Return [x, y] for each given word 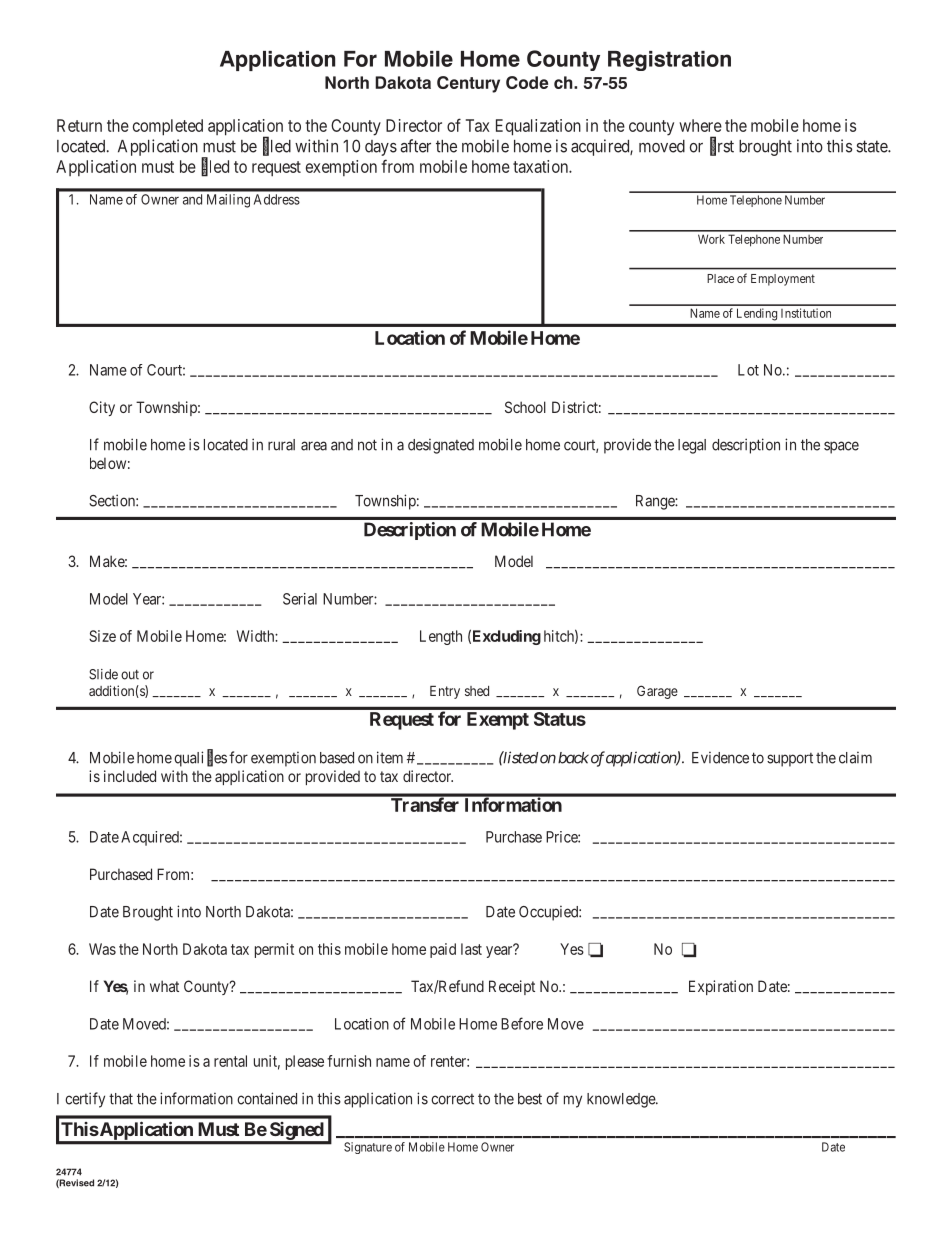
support [790, 760]
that [121, 1099]
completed [168, 127]
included [130, 776]
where [700, 125]
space [841, 447]
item [390, 757]
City [102, 408]
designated [441, 446]
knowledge [622, 1100]
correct [452, 1099]
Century [468, 84]
